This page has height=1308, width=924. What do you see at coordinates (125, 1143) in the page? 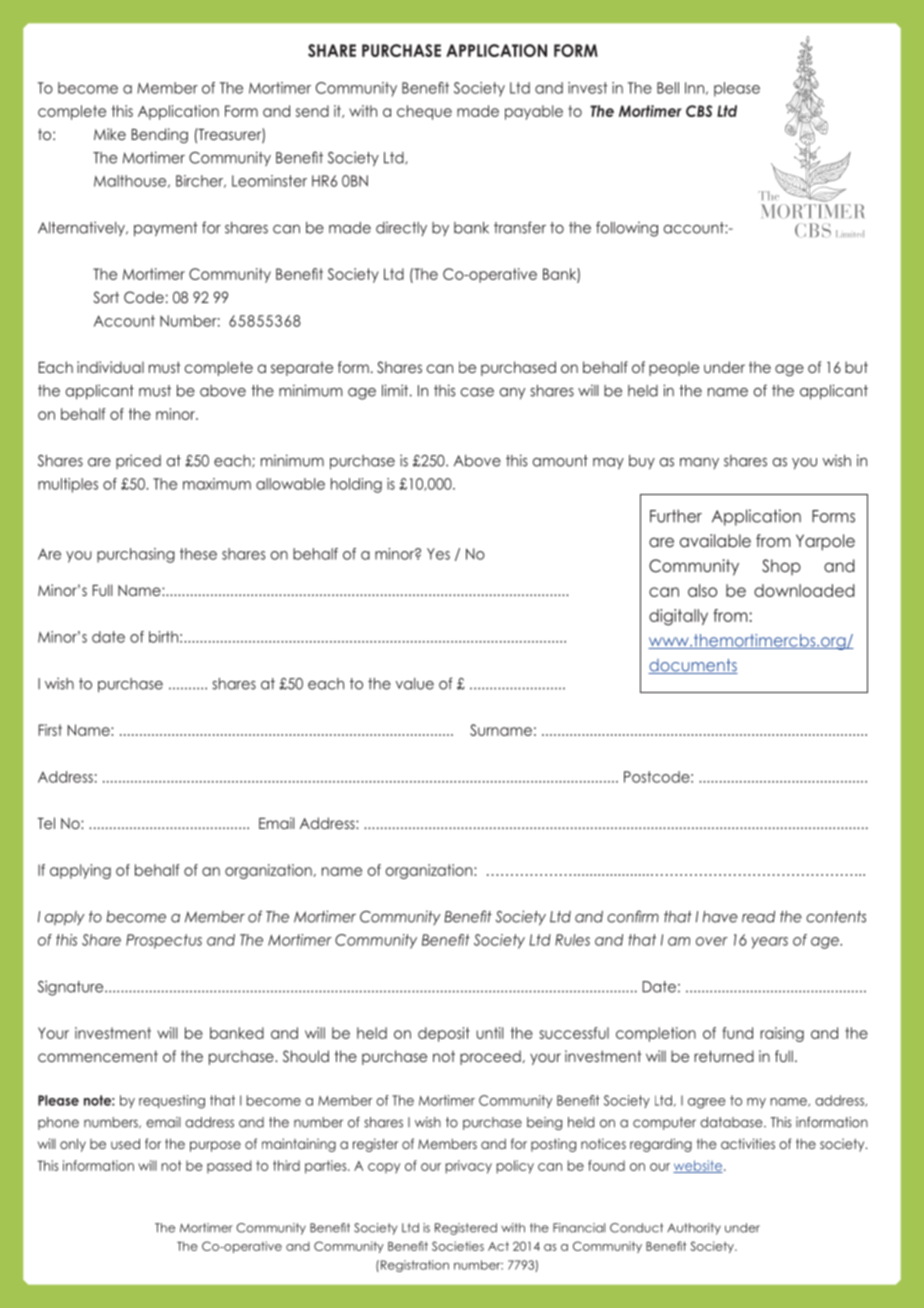
I see `used` at bounding box center [125, 1143].
